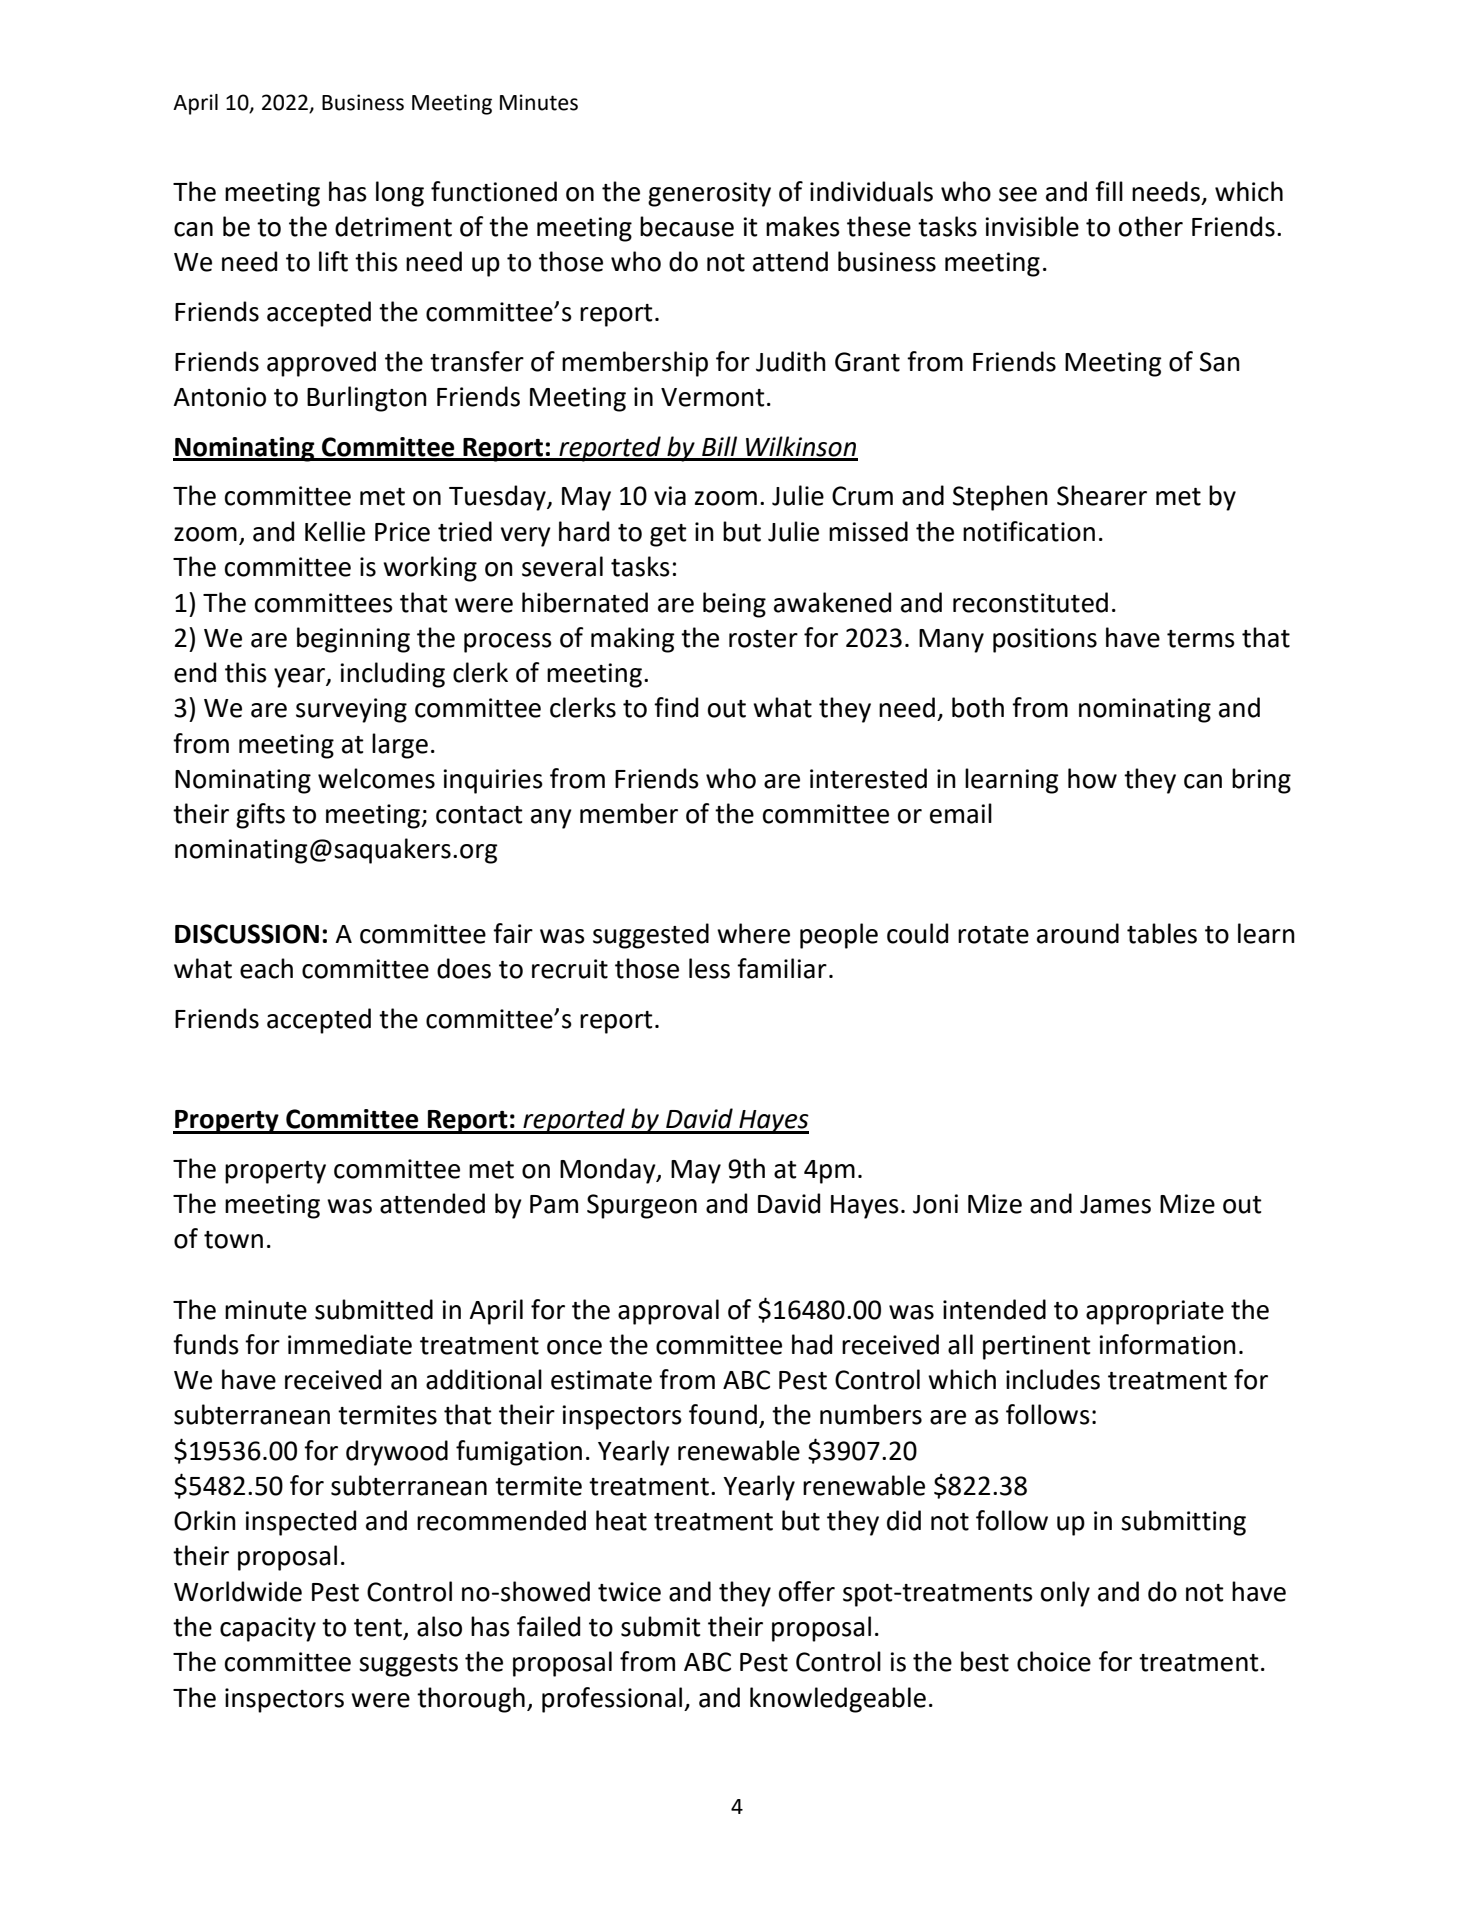 Image resolution: width=1474 pixels, height=1907 pixels. What do you see at coordinates (1261, 781) in the screenshot?
I see `bring` at bounding box center [1261, 781].
